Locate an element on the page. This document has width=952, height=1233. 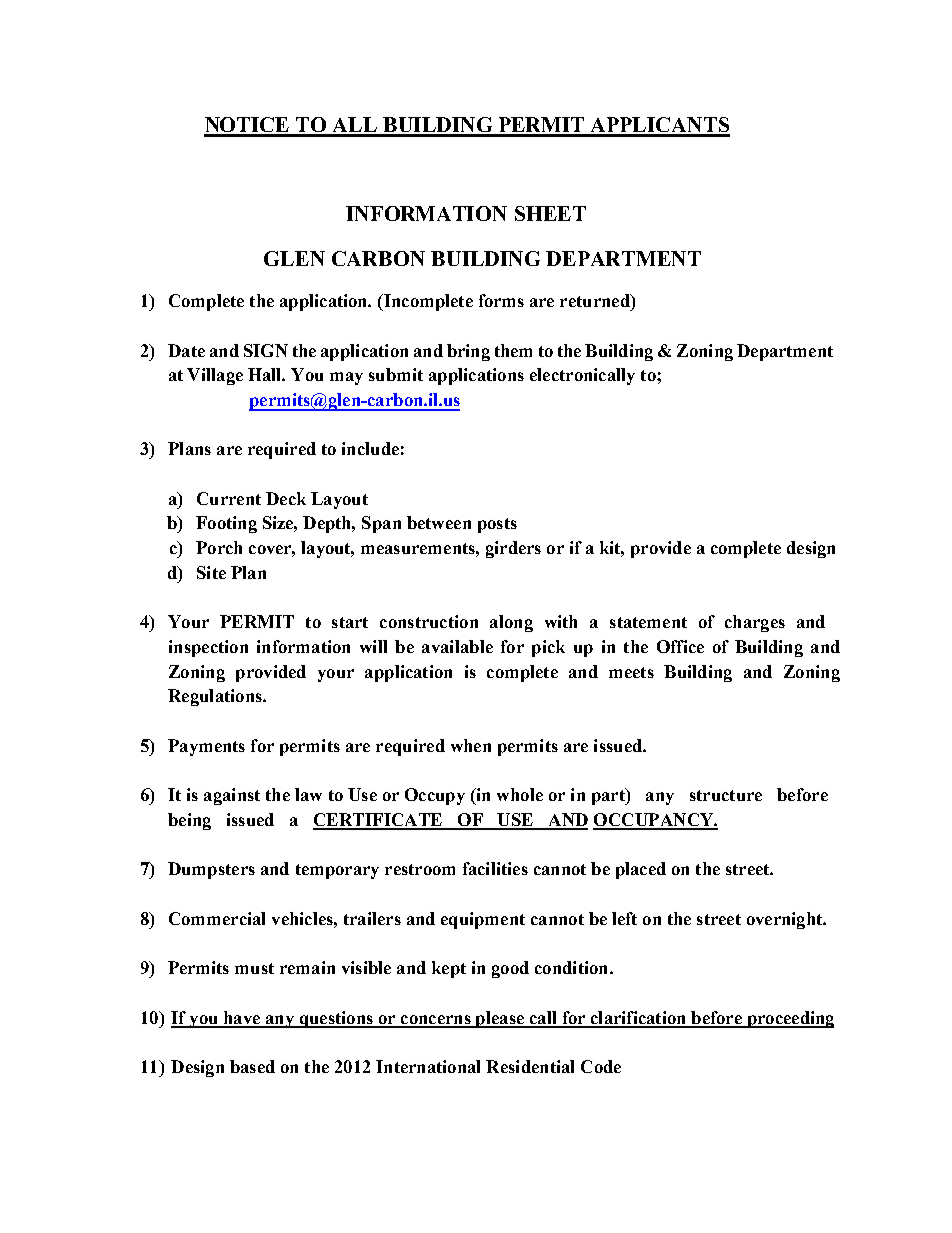
when is located at coordinates (471, 745).
